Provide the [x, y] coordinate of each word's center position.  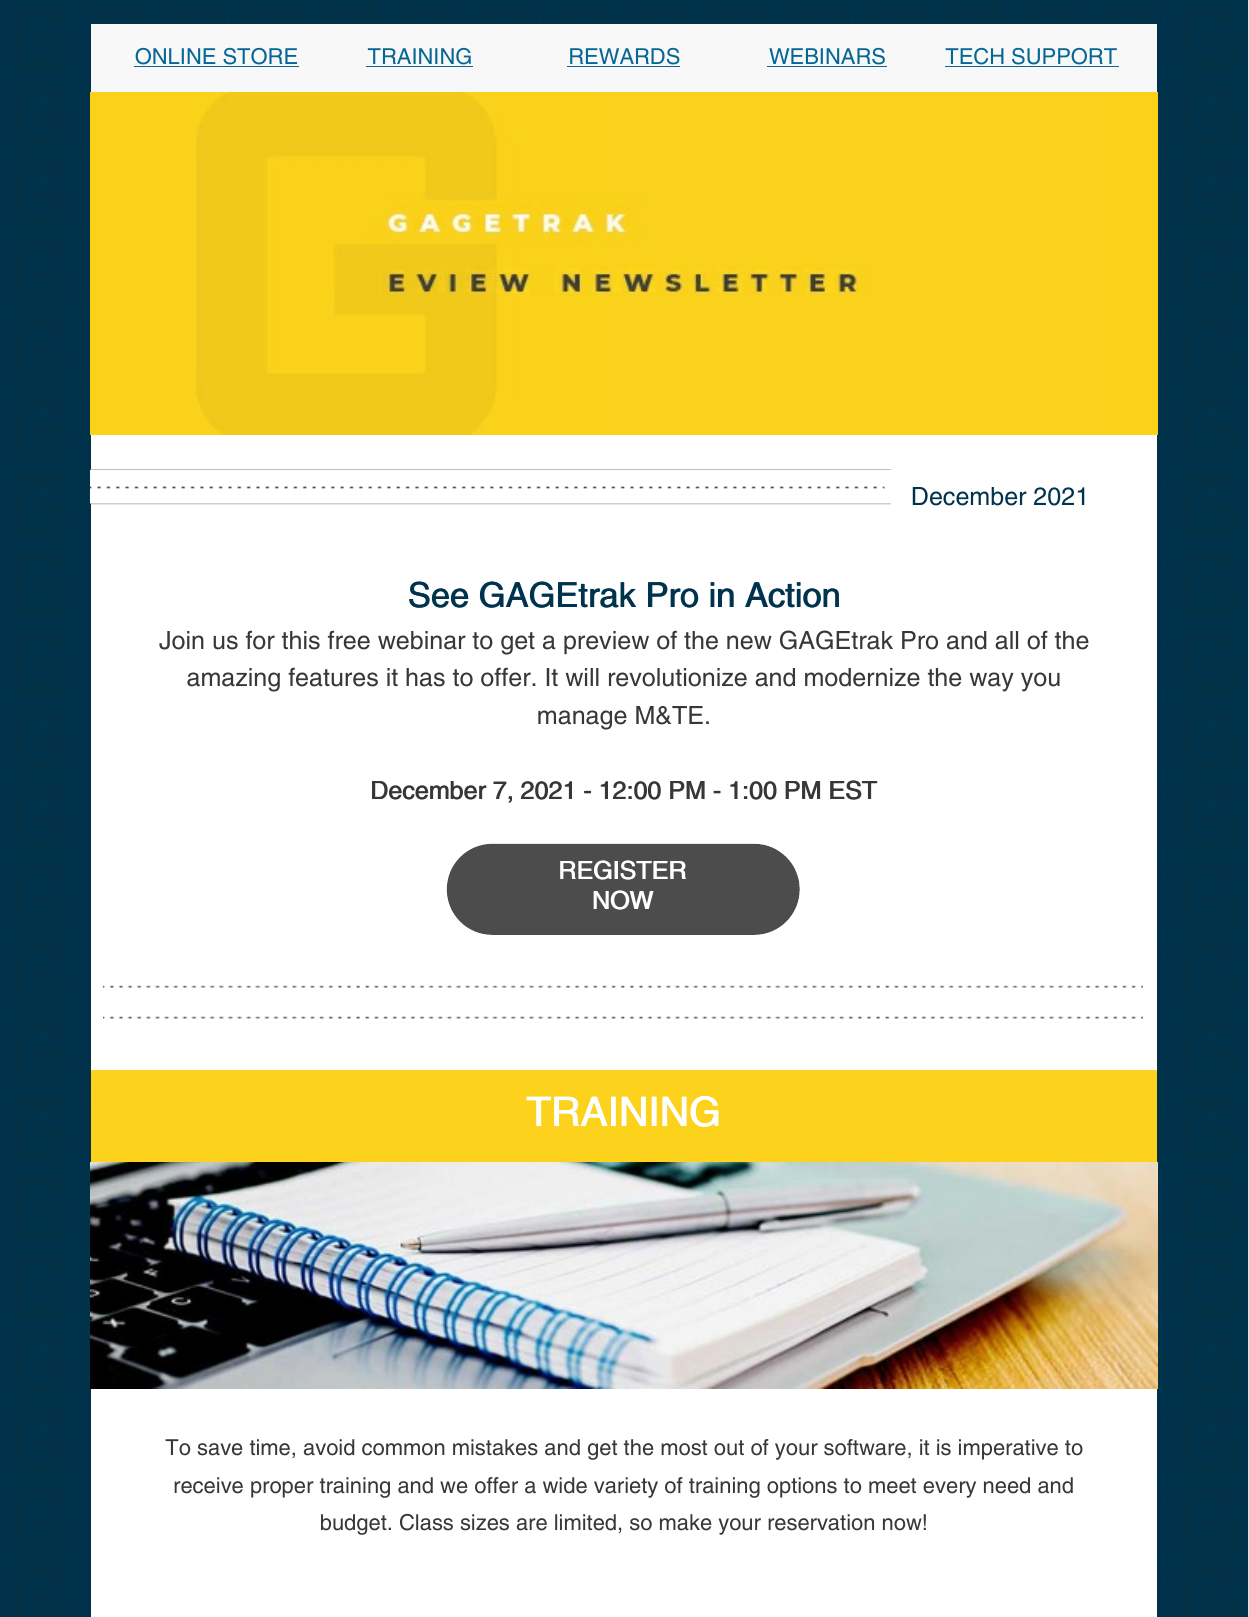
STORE [260, 57]
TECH [975, 57]
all [1006, 640]
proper [282, 1489]
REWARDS [624, 57]
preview [606, 642]
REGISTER [623, 870]
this [301, 640]
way [992, 682]
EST [853, 790]
